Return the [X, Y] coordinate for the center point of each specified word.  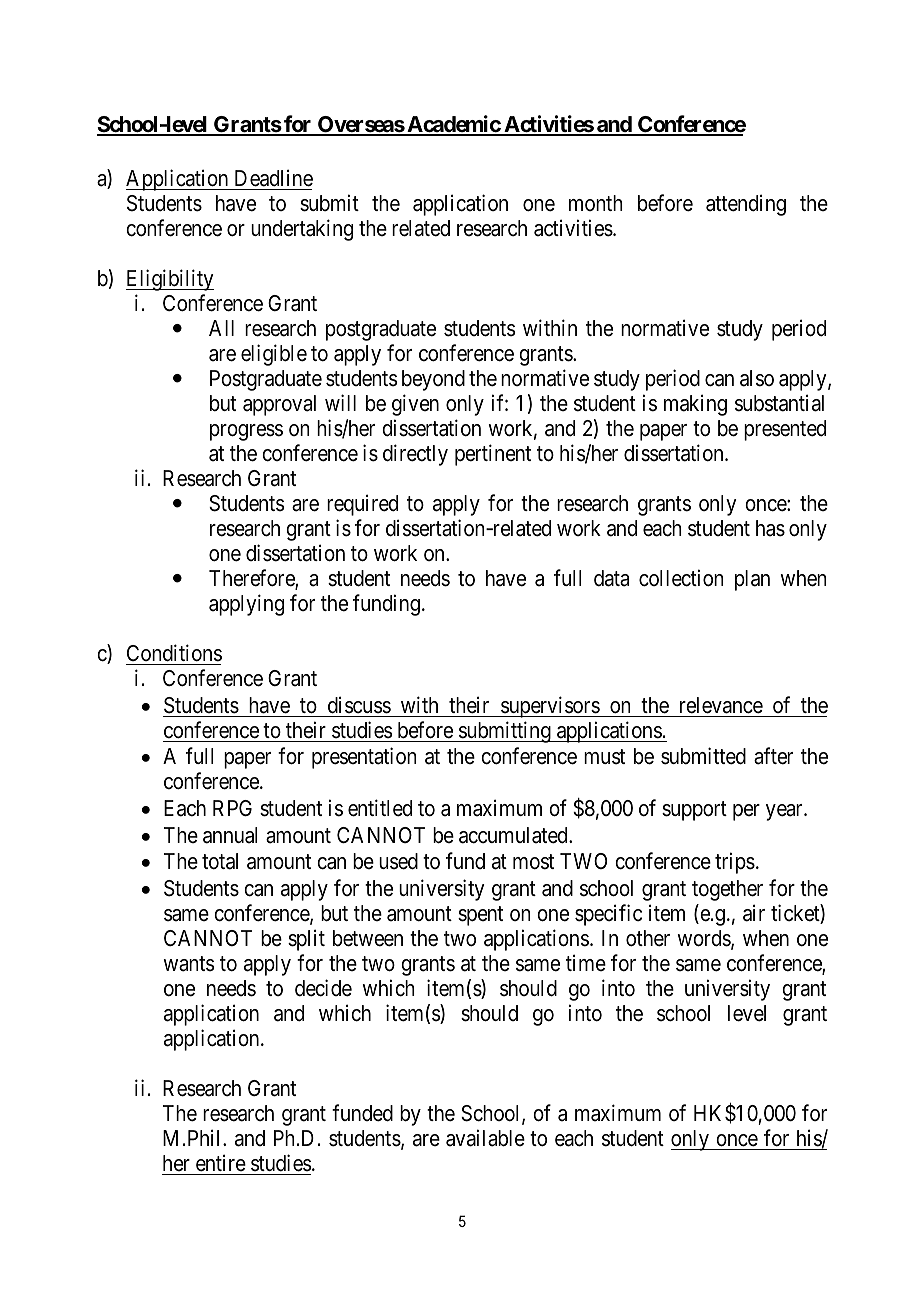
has [770, 528]
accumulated [514, 835]
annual [230, 835]
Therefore [252, 579]
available [485, 1138]
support [694, 811]
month [596, 203]
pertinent [493, 455]
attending [746, 205]
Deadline [274, 178]
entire [221, 1163]
